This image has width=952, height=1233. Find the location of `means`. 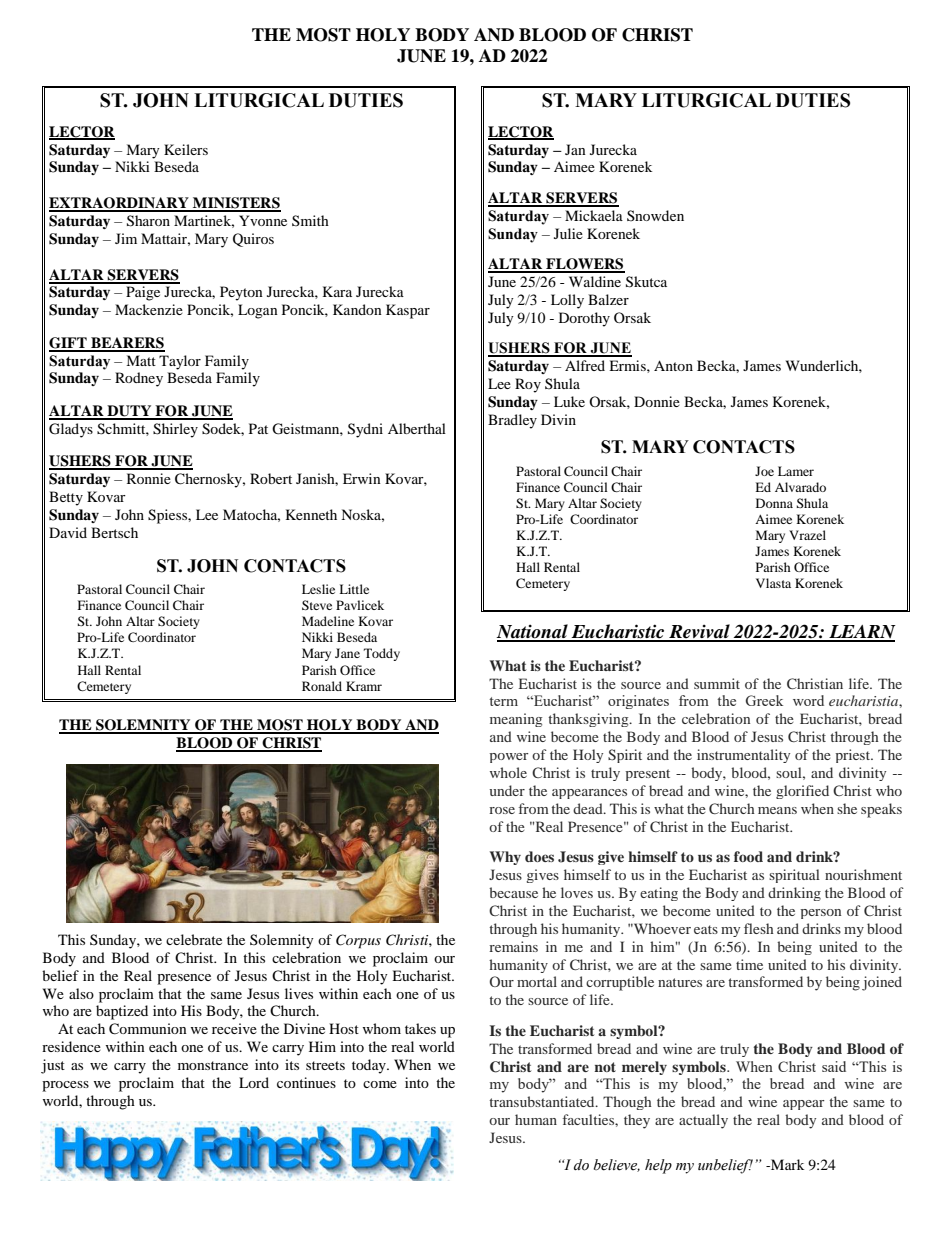

means is located at coordinates (777, 810).
